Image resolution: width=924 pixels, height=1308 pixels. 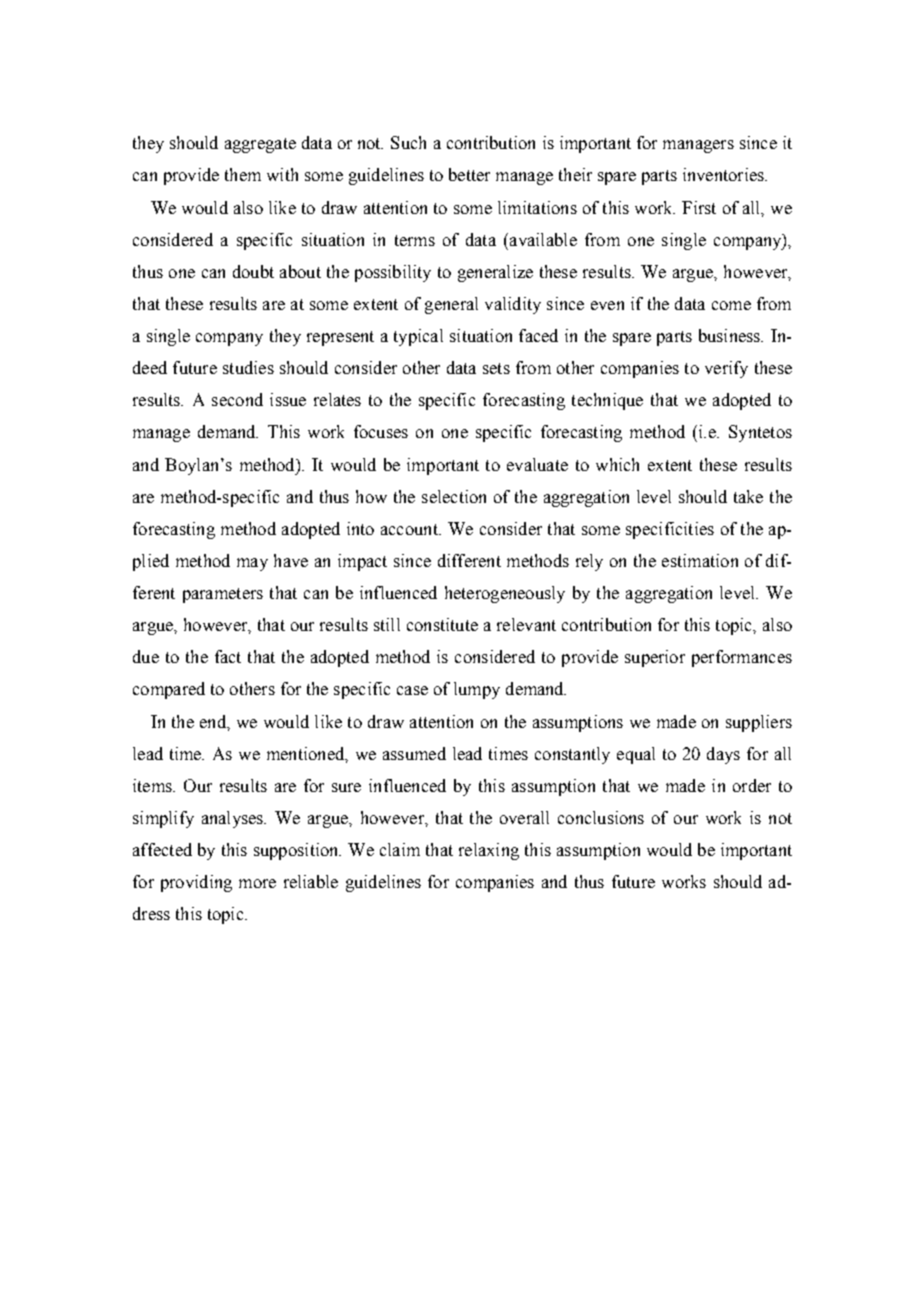 What do you see at coordinates (243, 174) in the page?
I see `them` at bounding box center [243, 174].
